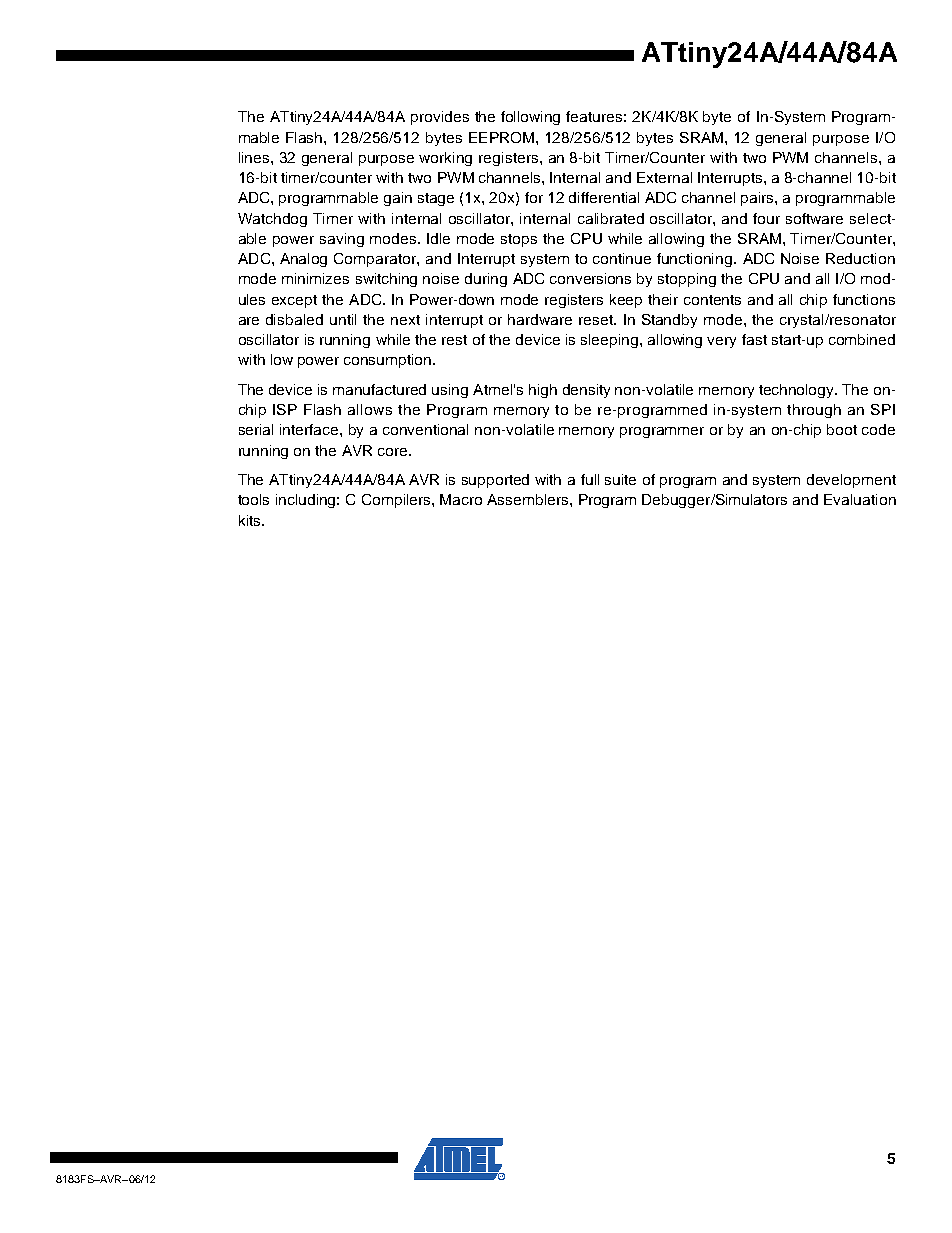 This screenshot has width=952, height=1233. What do you see at coordinates (622, 258) in the screenshot?
I see `continue` at bounding box center [622, 258].
